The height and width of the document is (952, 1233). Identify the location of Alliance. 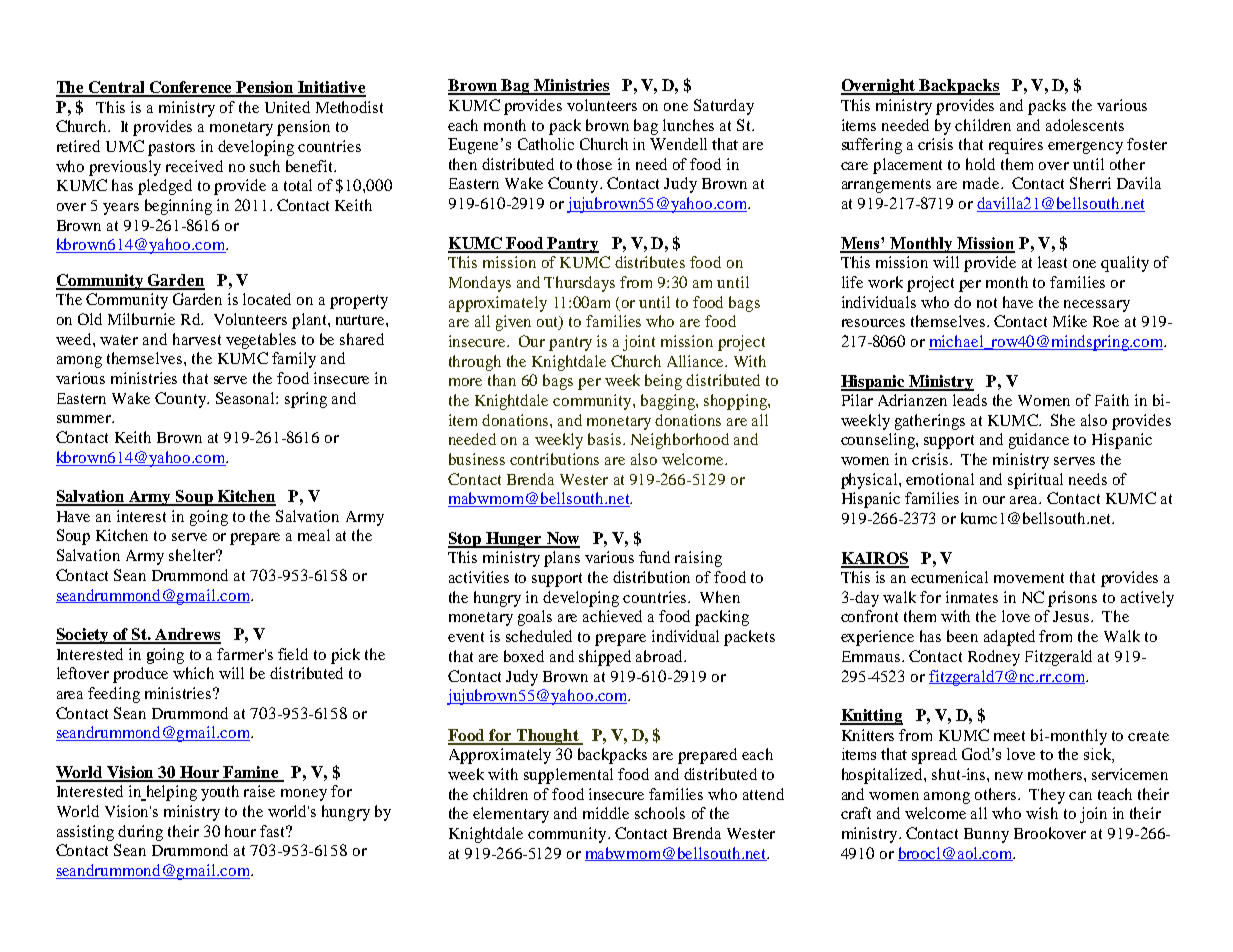
(696, 361).
